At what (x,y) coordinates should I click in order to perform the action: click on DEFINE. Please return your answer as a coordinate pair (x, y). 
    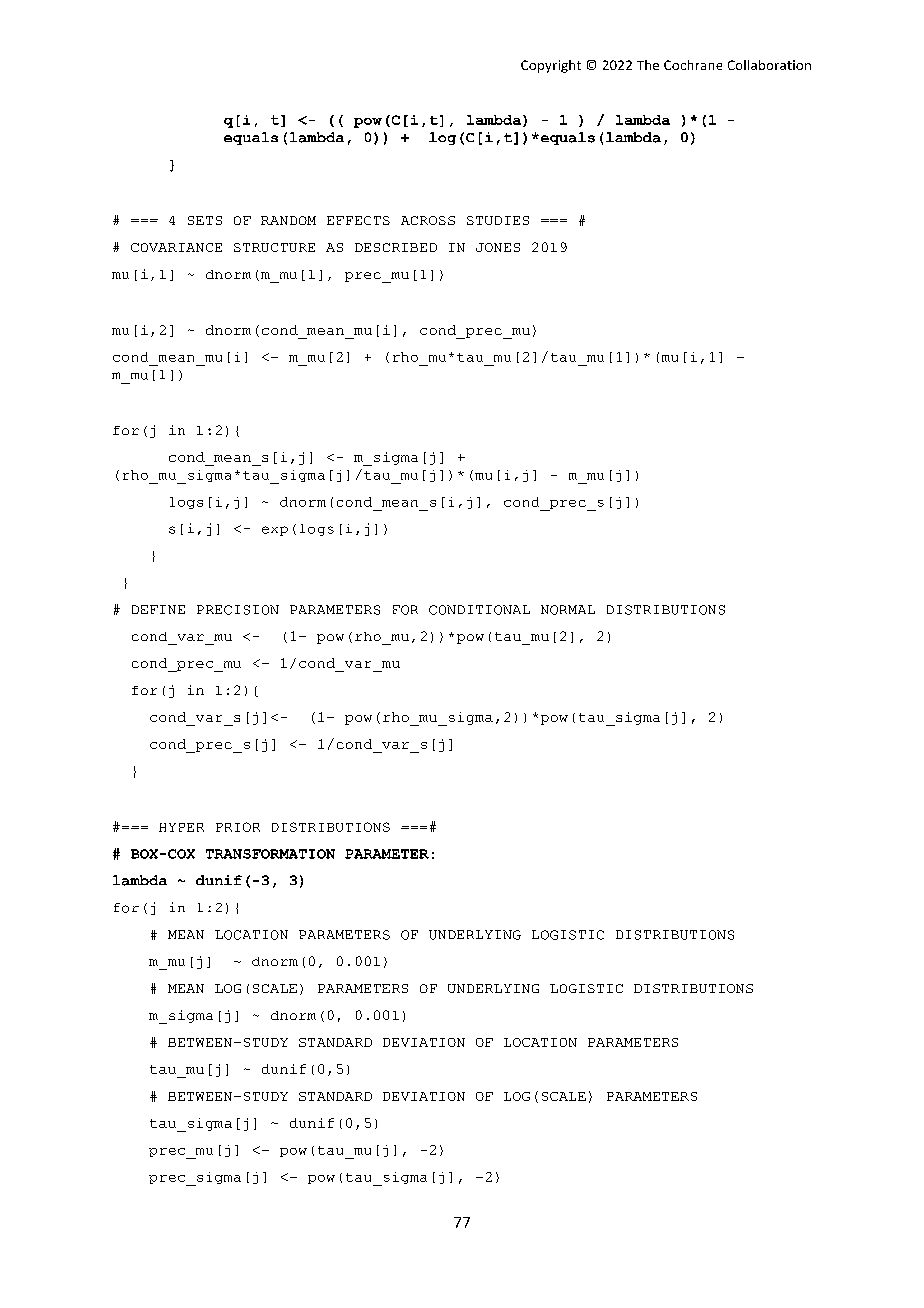
    Looking at the image, I should click on (158, 609).
